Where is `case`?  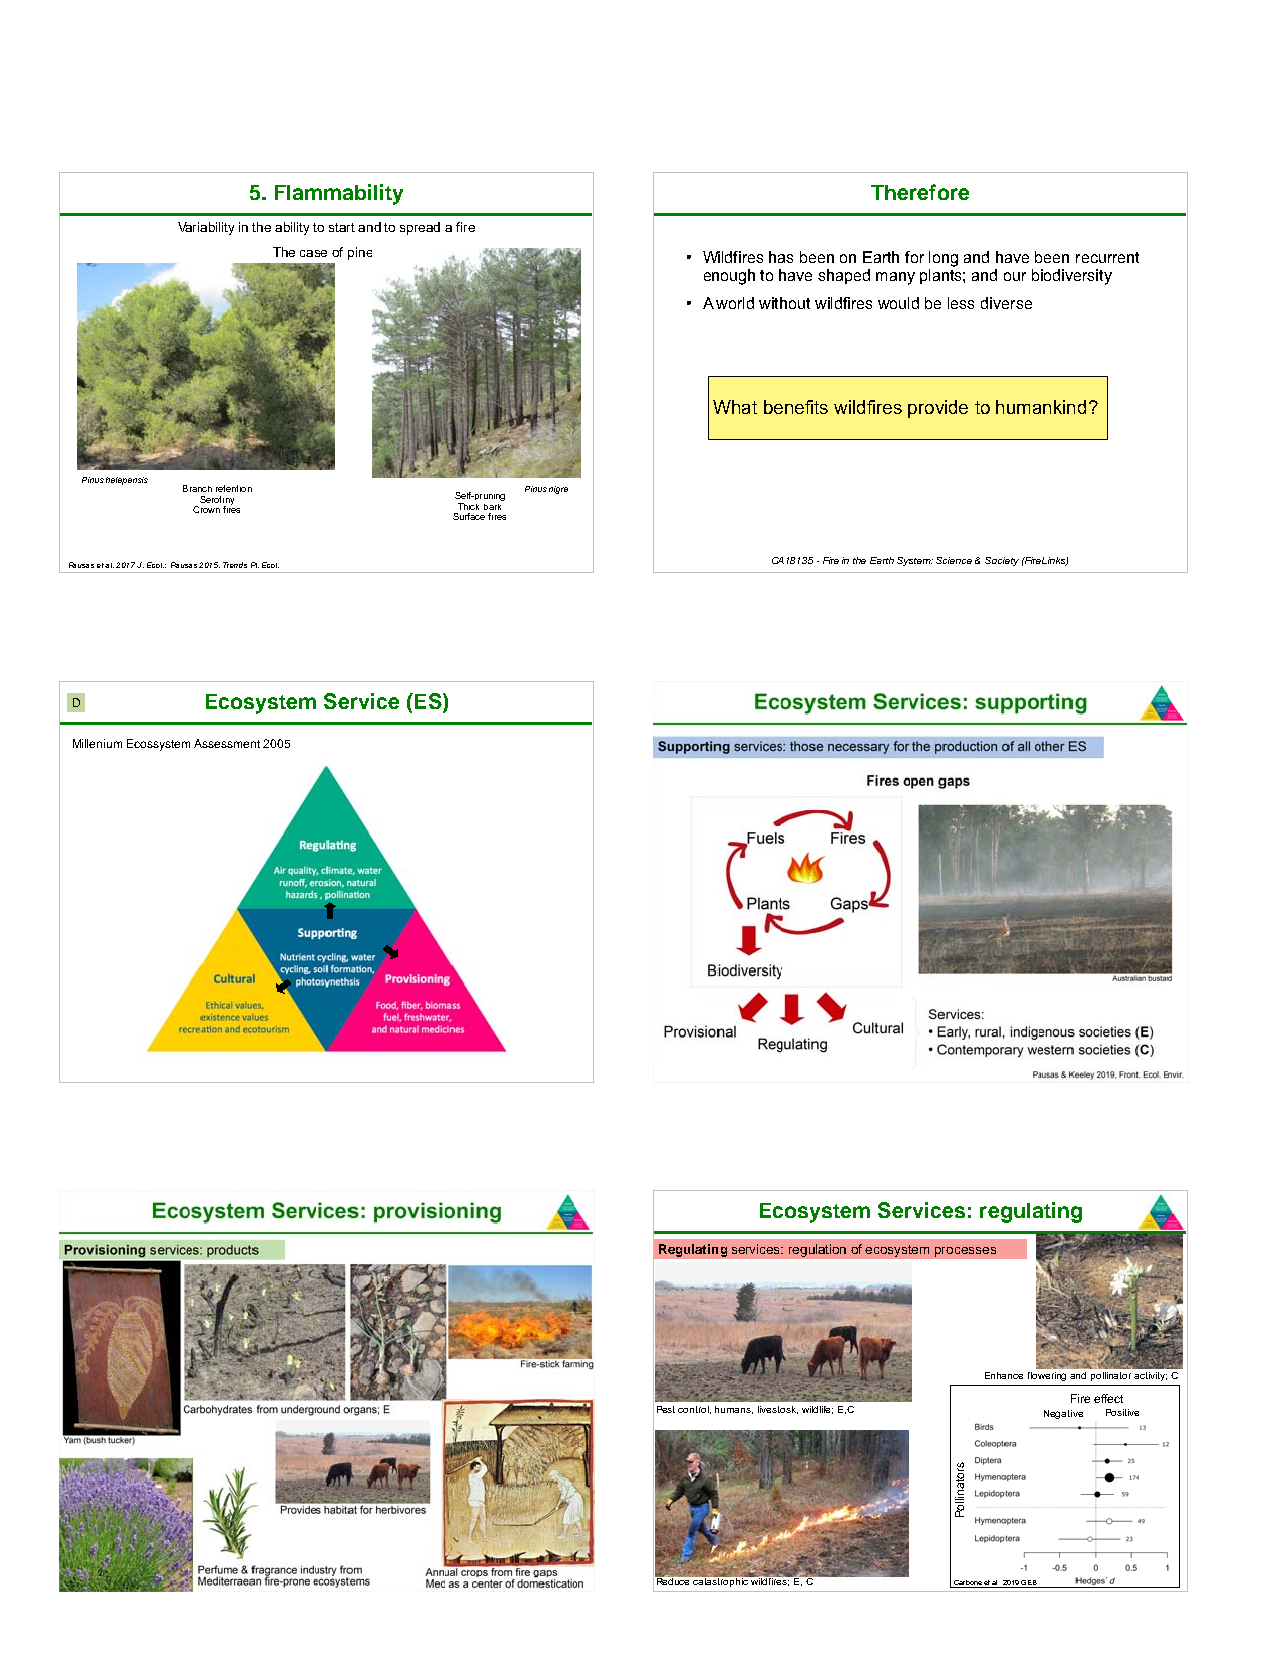 case is located at coordinates (313, 253).
